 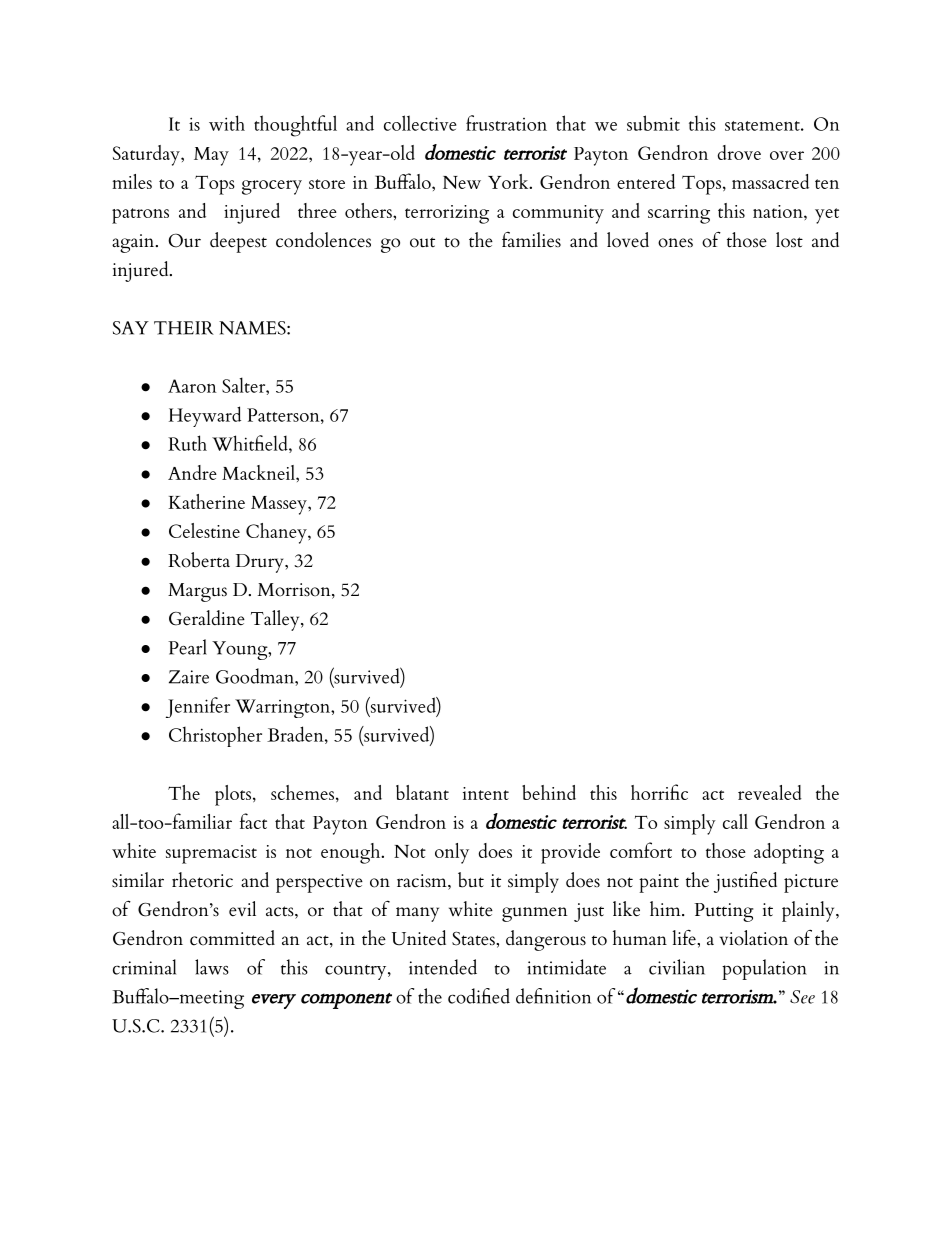 What do you see at coordinates (280, 505) in the document?
I see `Massey` at bounding box center [280, 505].
